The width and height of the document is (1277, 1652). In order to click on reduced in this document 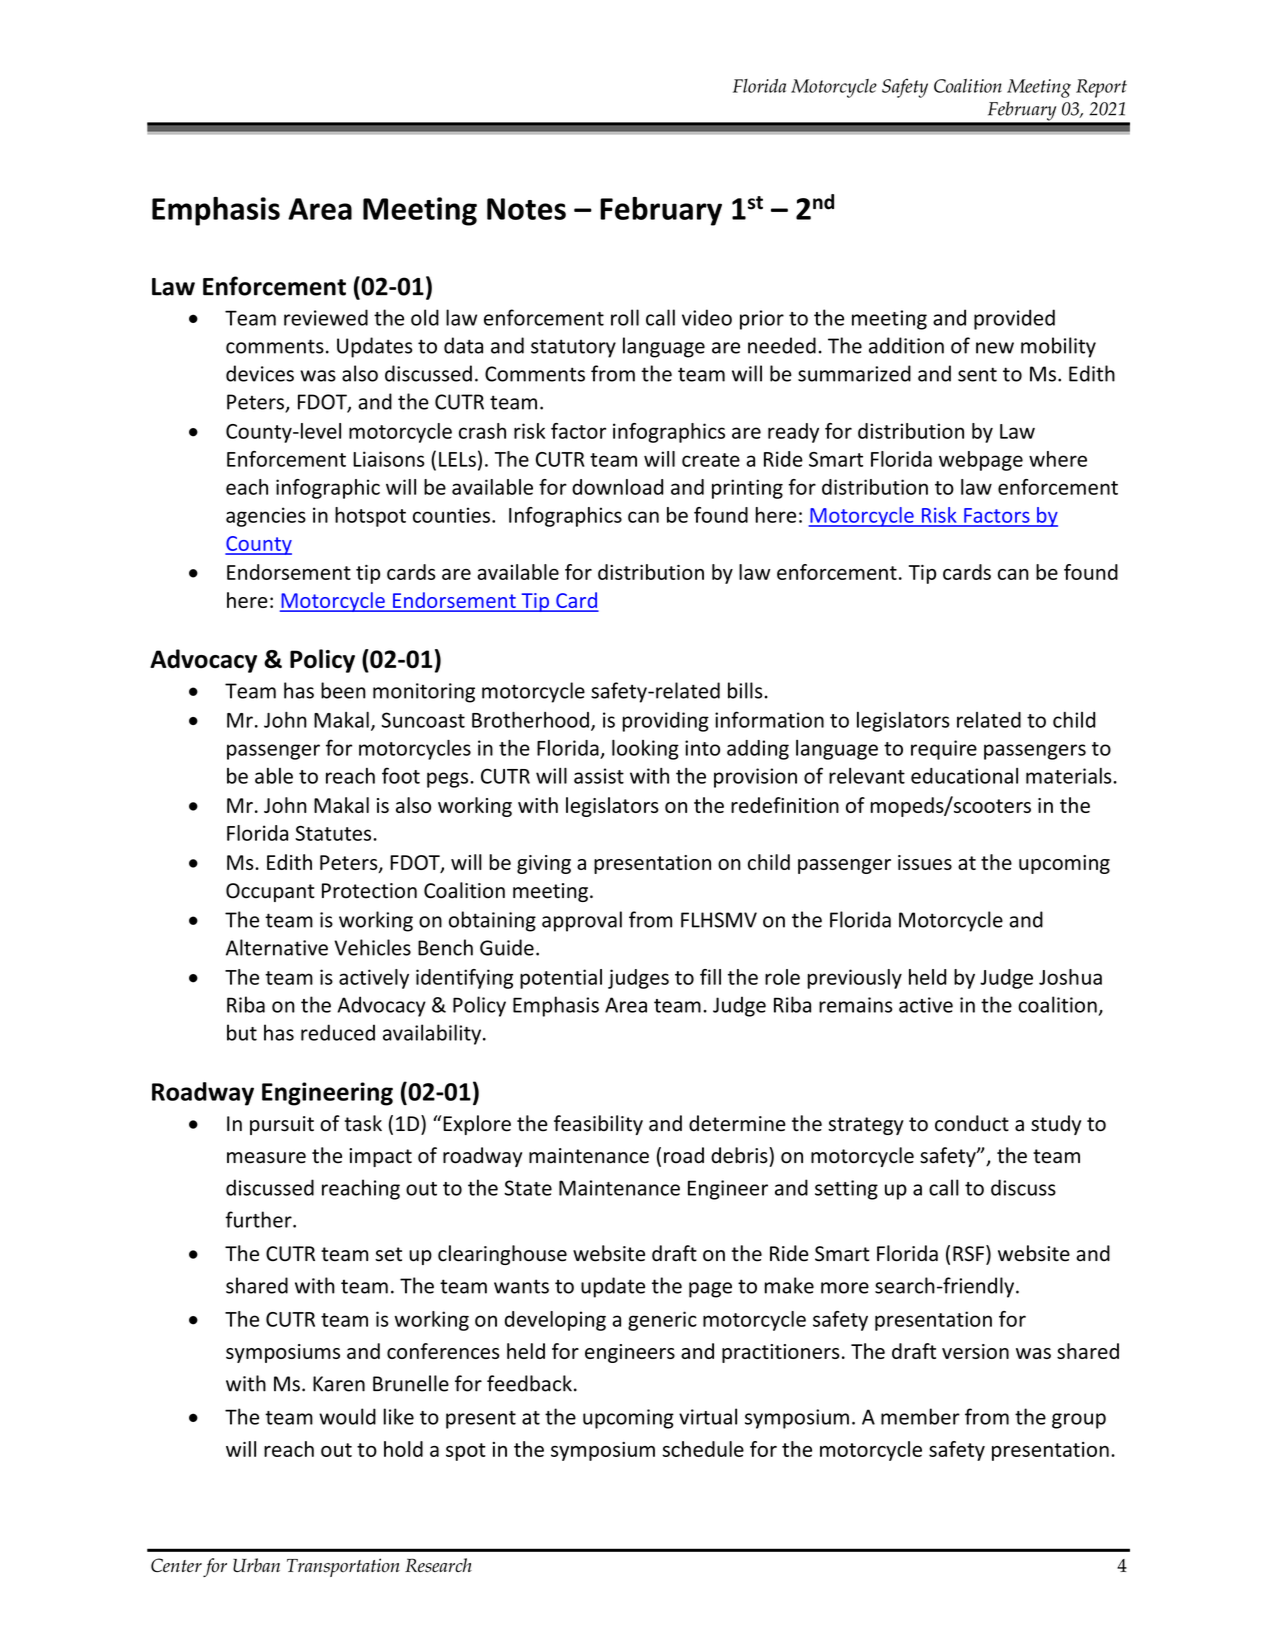, I will do `click(338, 1032)`.
